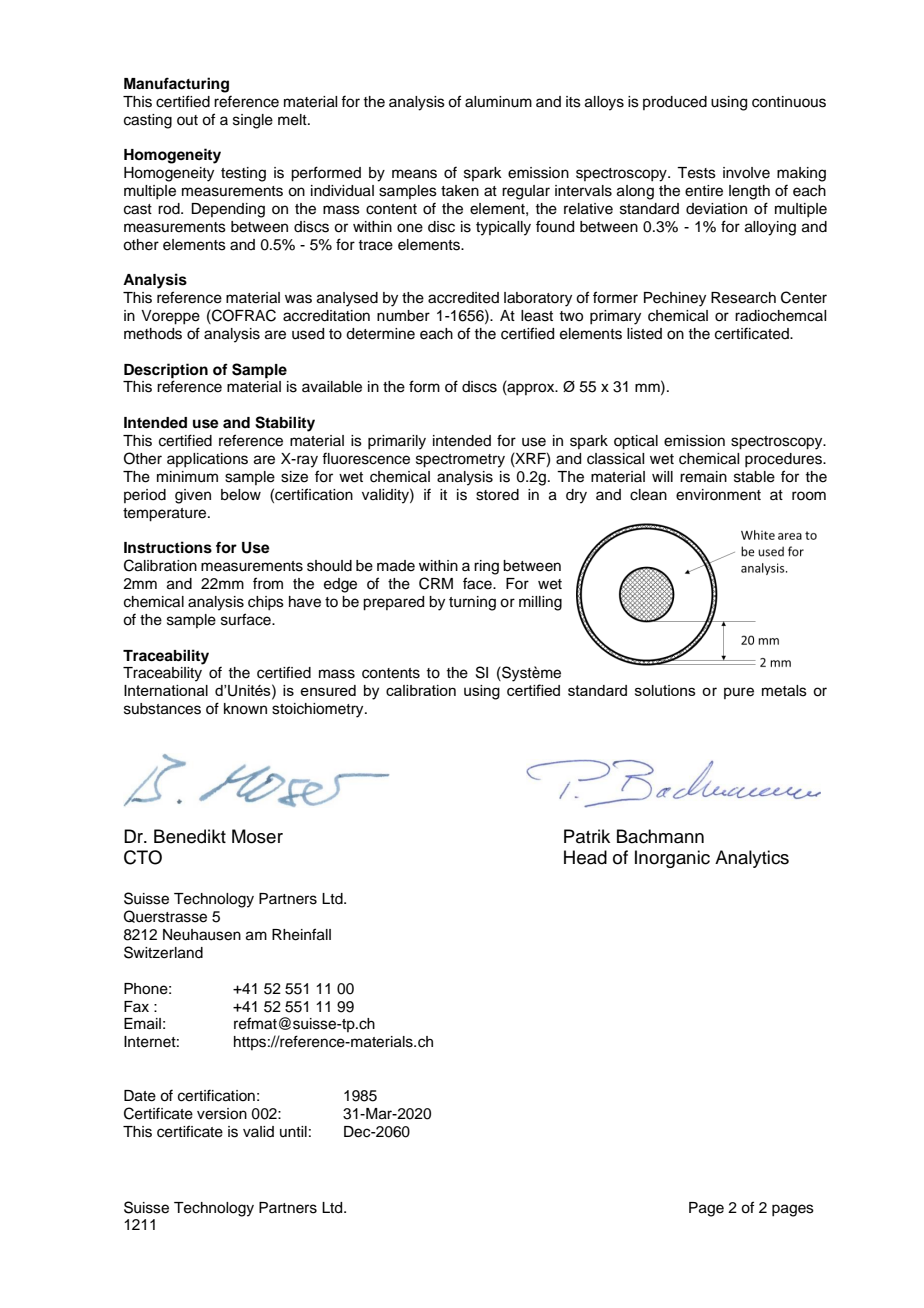  Describe the element at coordinates (207, 460) in the screenshot. I see `applications` at that location.
